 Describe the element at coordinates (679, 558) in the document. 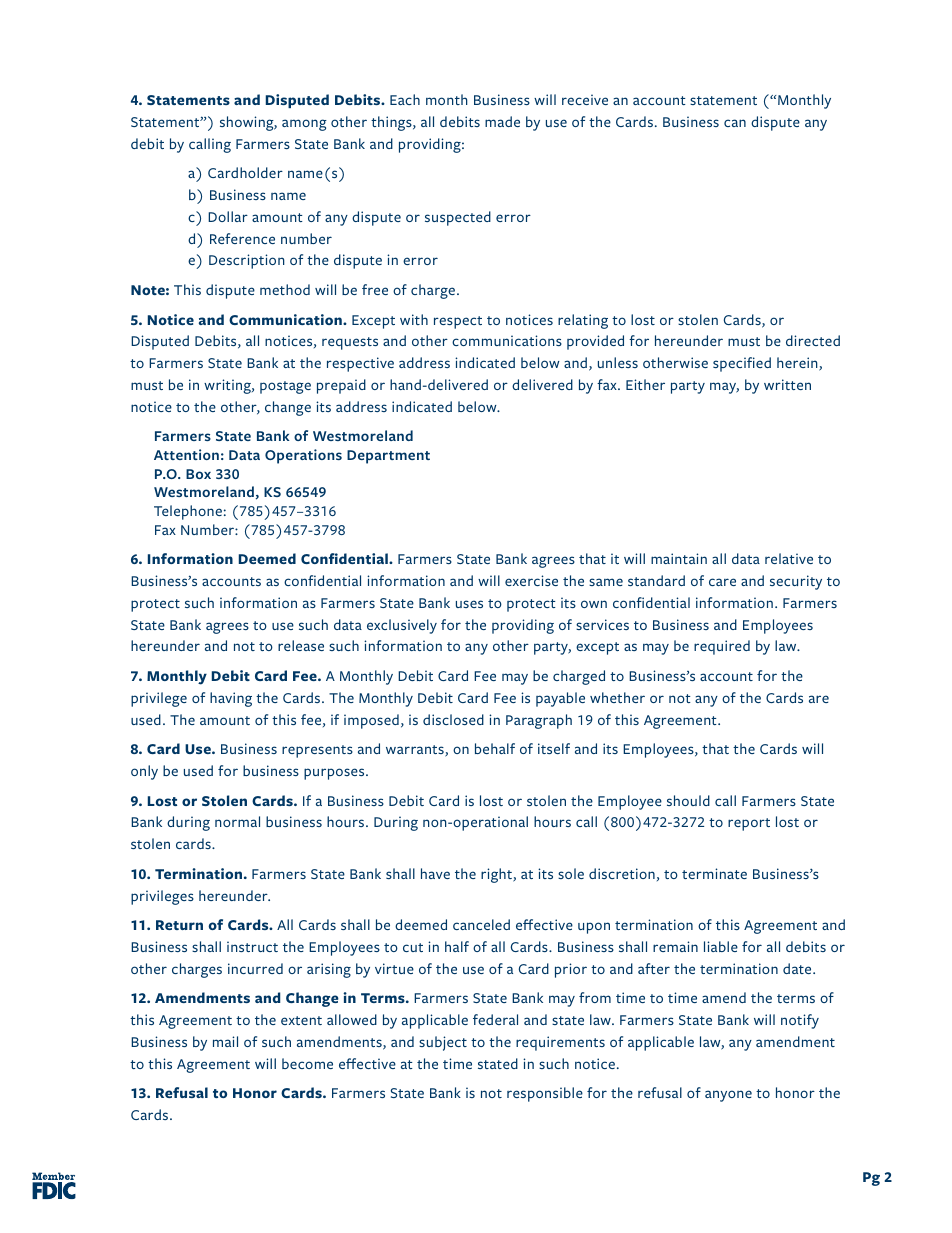

I see `maintain` at that location.
